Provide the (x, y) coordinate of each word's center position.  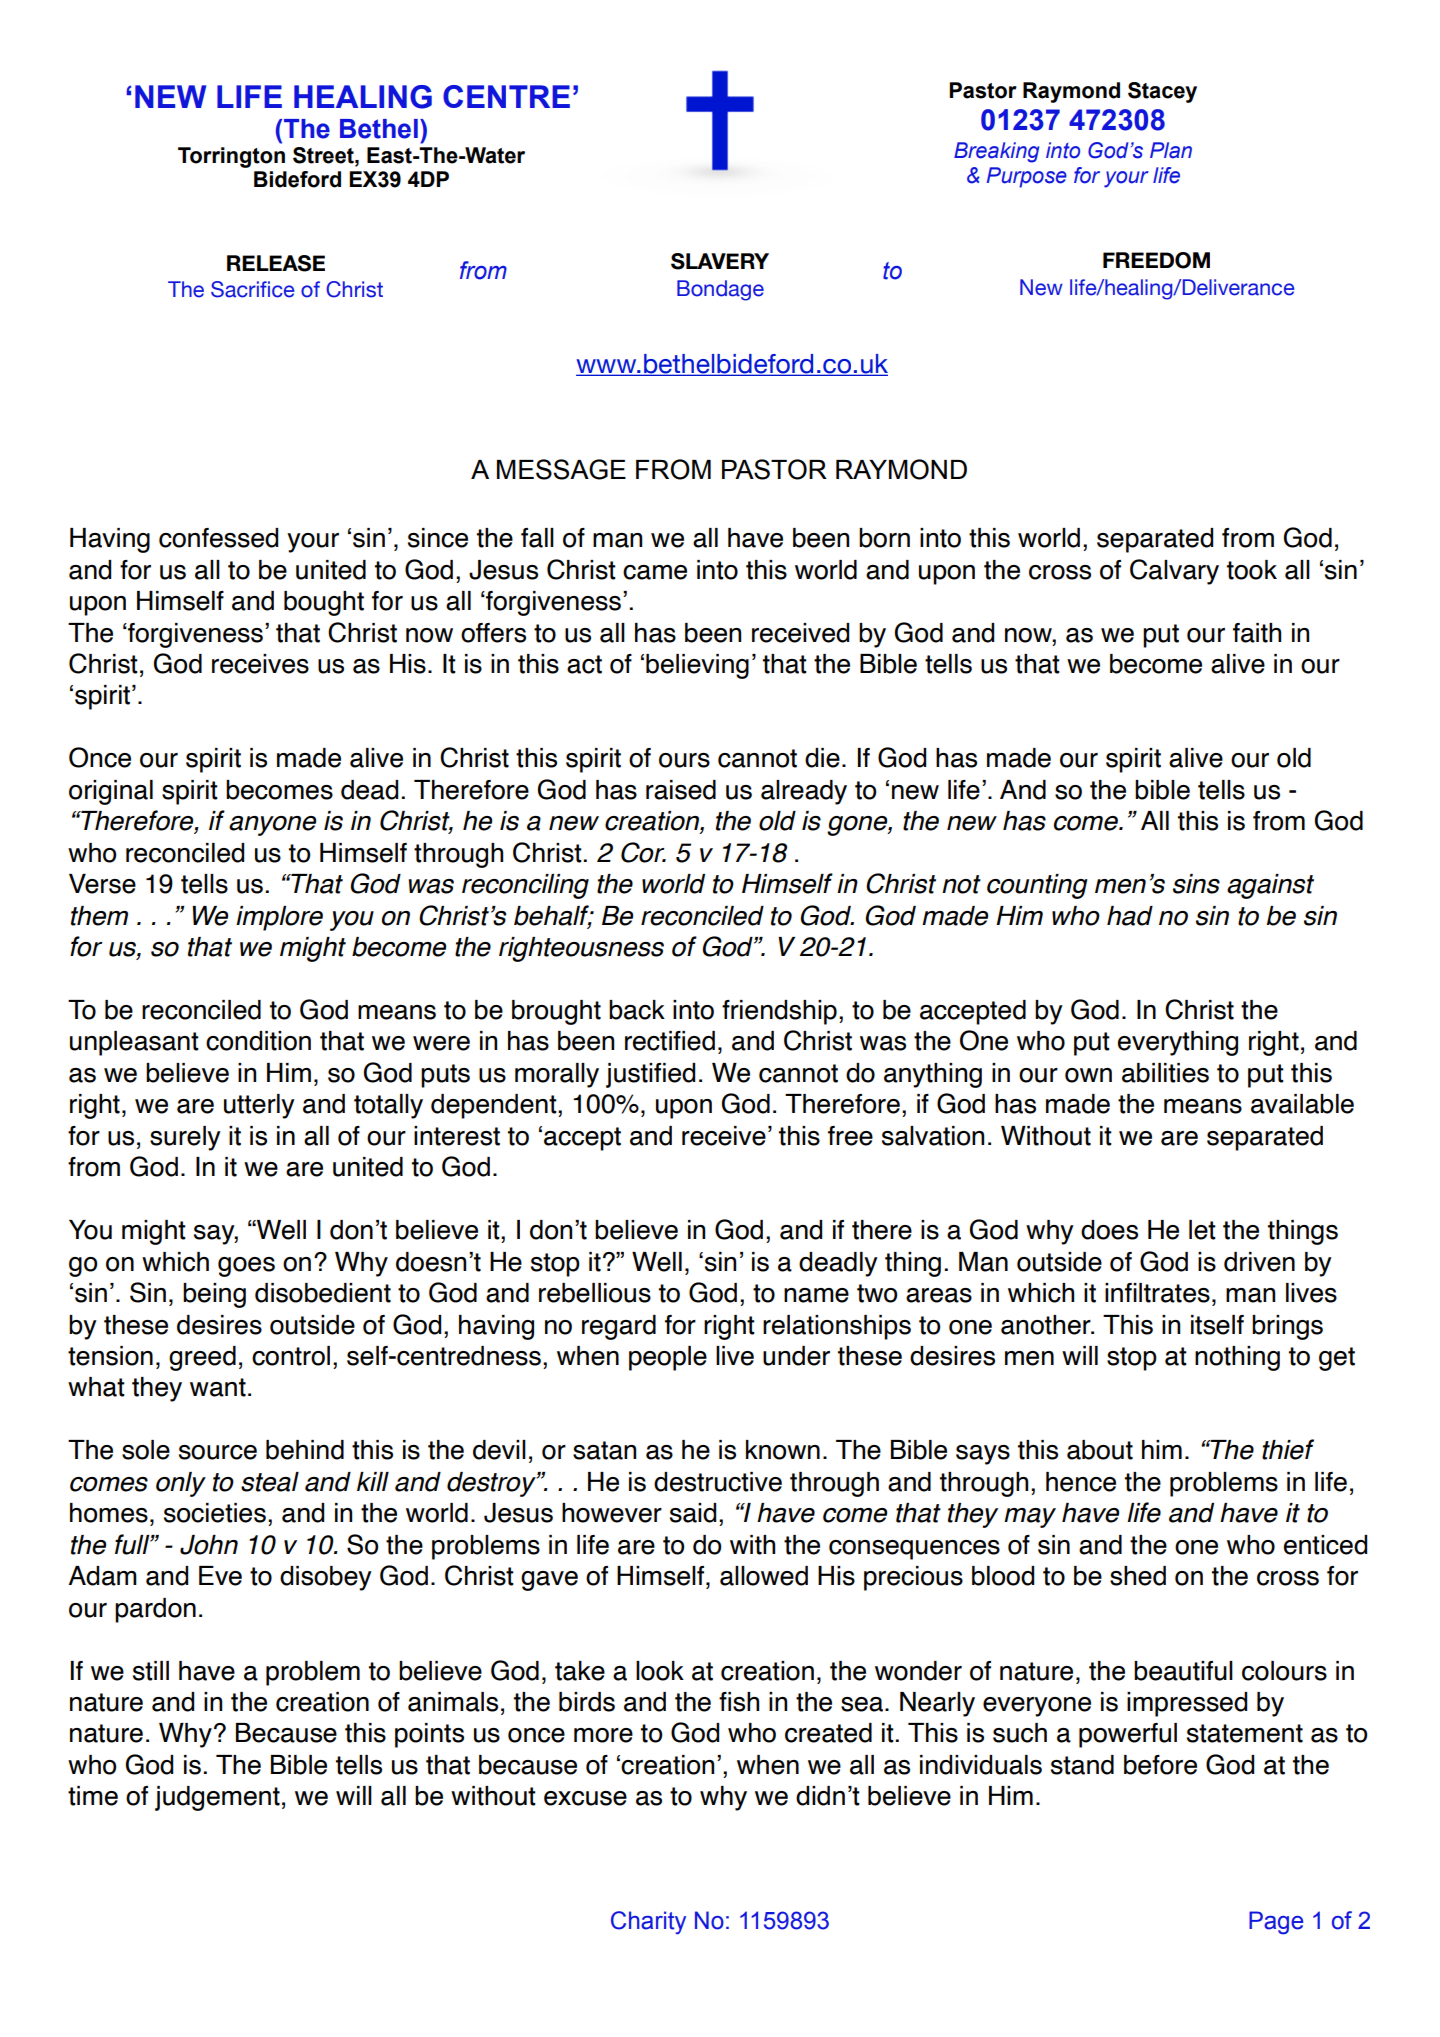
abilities (1165, 1073)
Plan (1171, 150)
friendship (779, 1012)
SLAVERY (720, 261)
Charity (648, 1923)
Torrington (231, 157)
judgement (217, 1798)
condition (258, 1041)
